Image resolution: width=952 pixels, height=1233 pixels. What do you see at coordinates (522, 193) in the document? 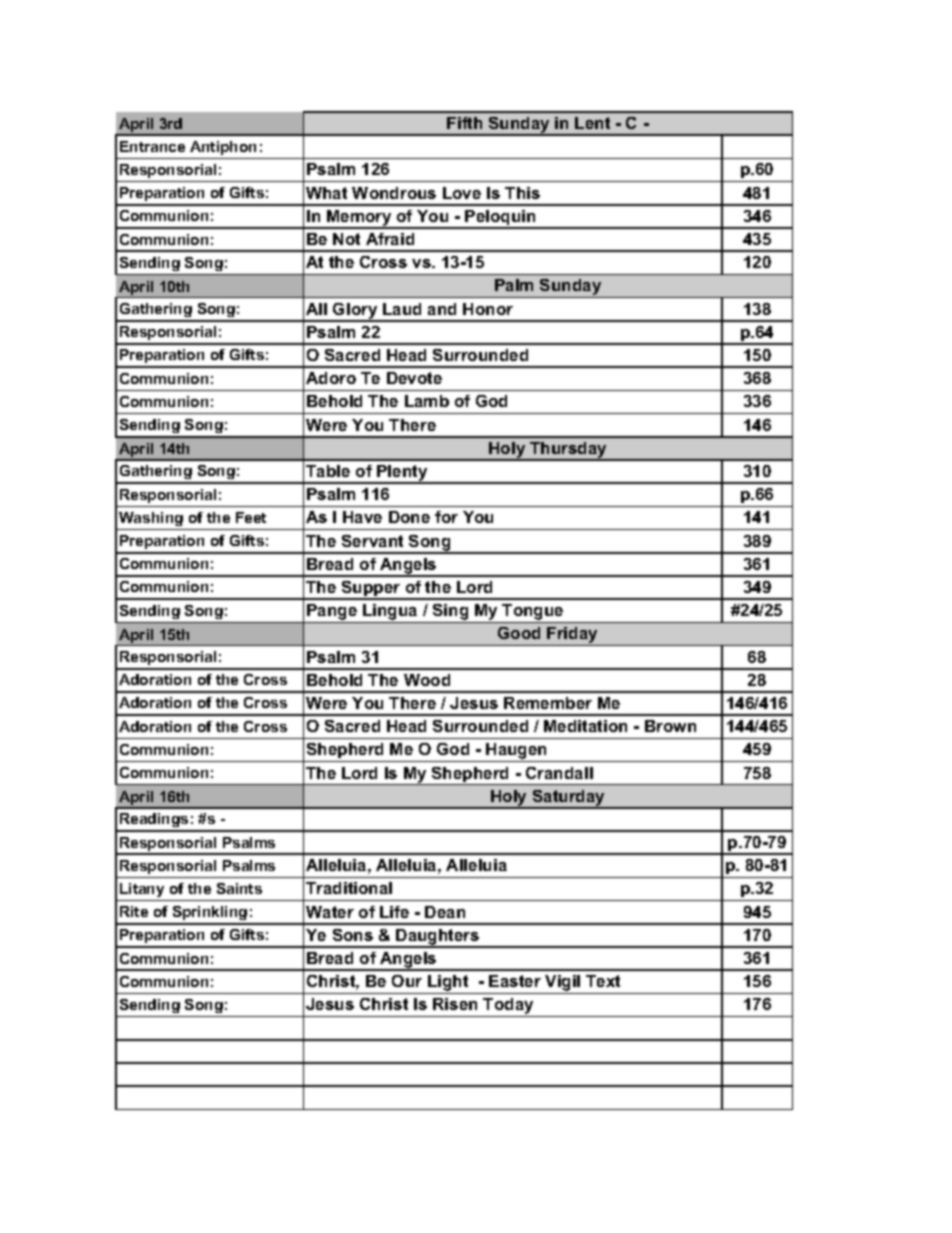
I see `This` at bounding box center [522, 193].
